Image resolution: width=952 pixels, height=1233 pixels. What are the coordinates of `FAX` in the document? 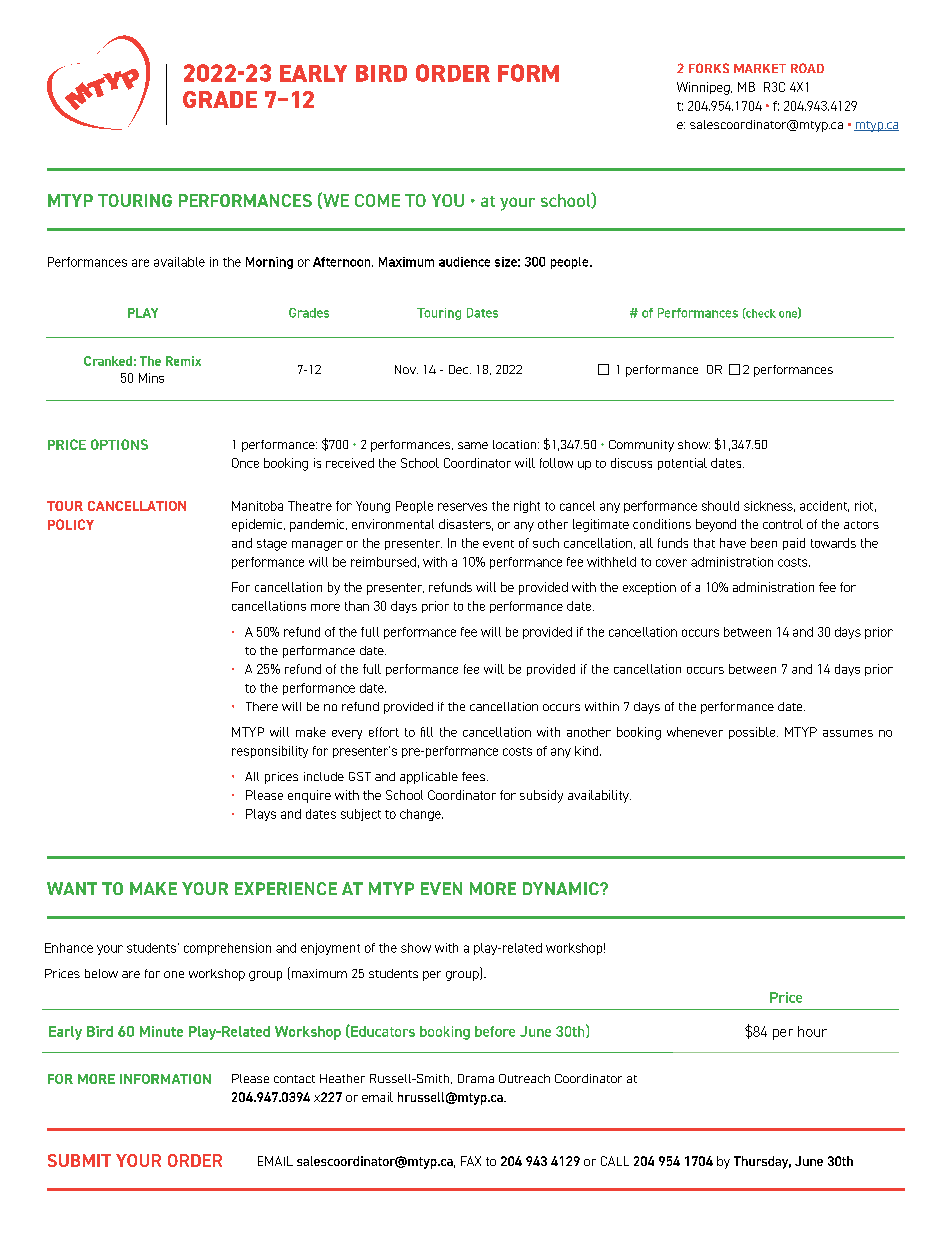 It's located at (471, 1161).
